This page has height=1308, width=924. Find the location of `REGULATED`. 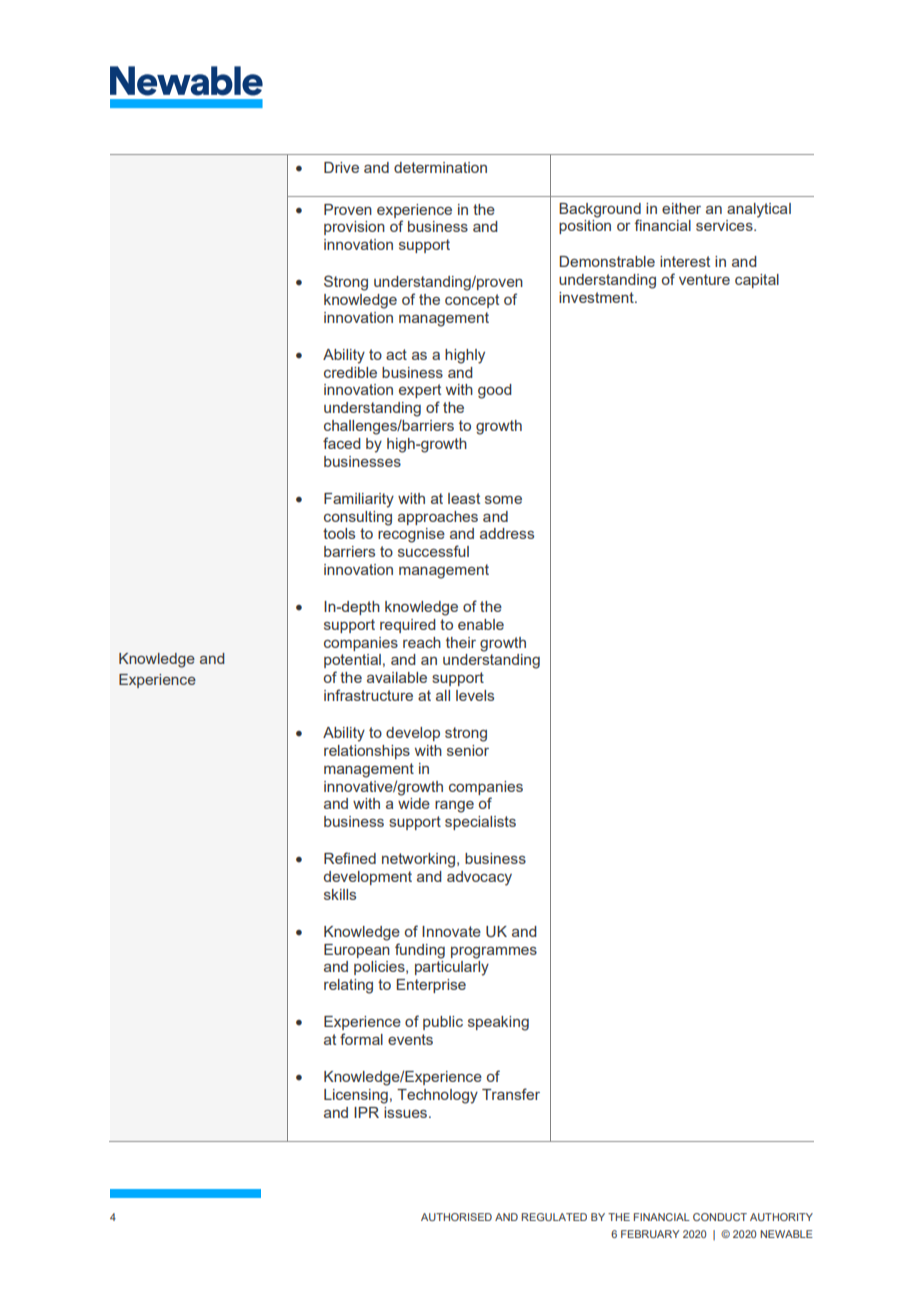

REGULATED is located at coordinates (554, 1217).
